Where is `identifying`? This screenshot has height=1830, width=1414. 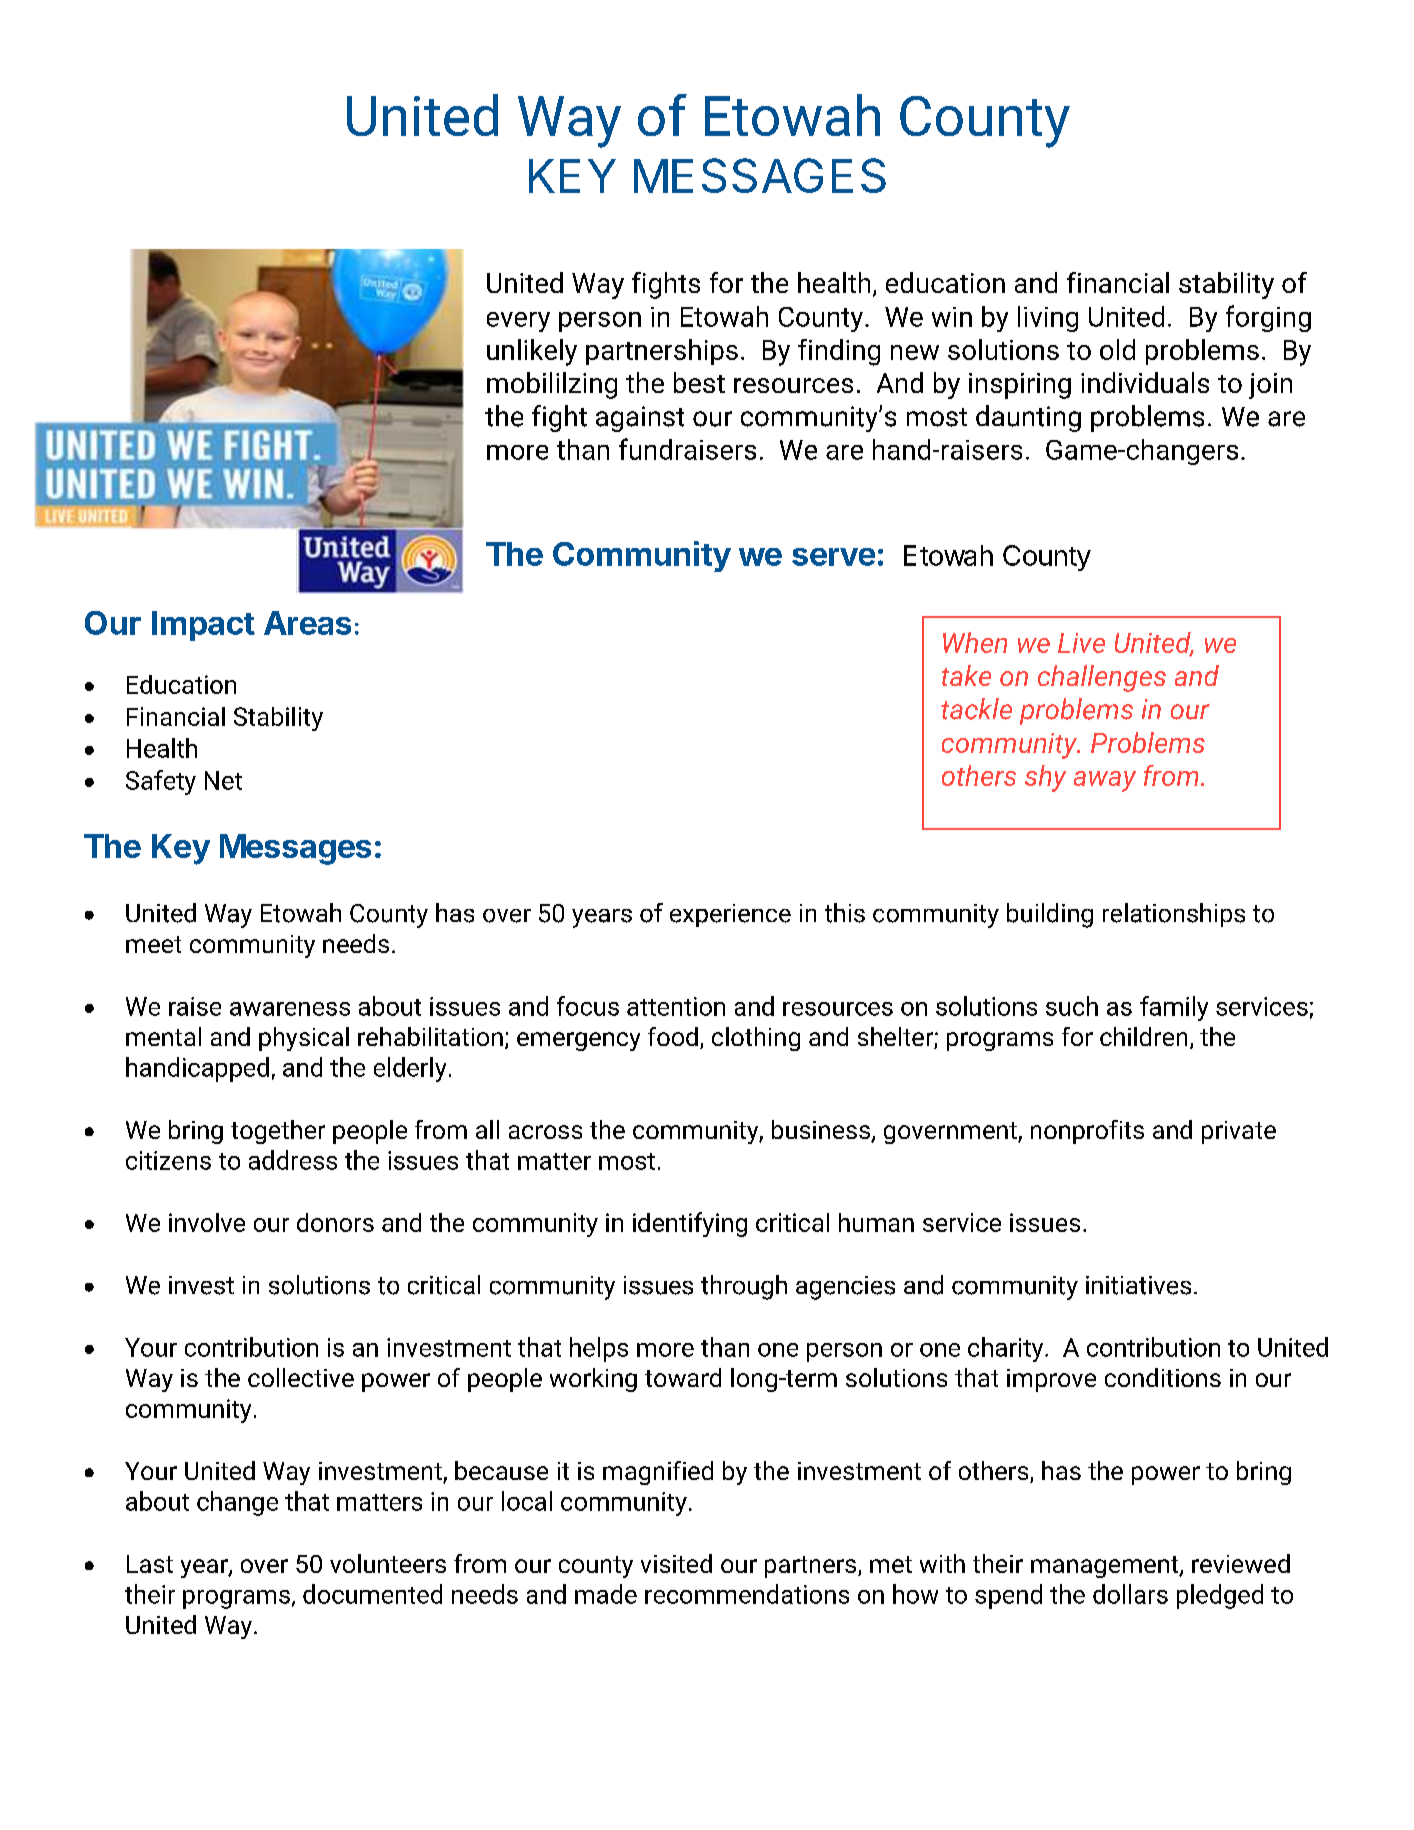 identifying is located at coordinates (690, 1224).
